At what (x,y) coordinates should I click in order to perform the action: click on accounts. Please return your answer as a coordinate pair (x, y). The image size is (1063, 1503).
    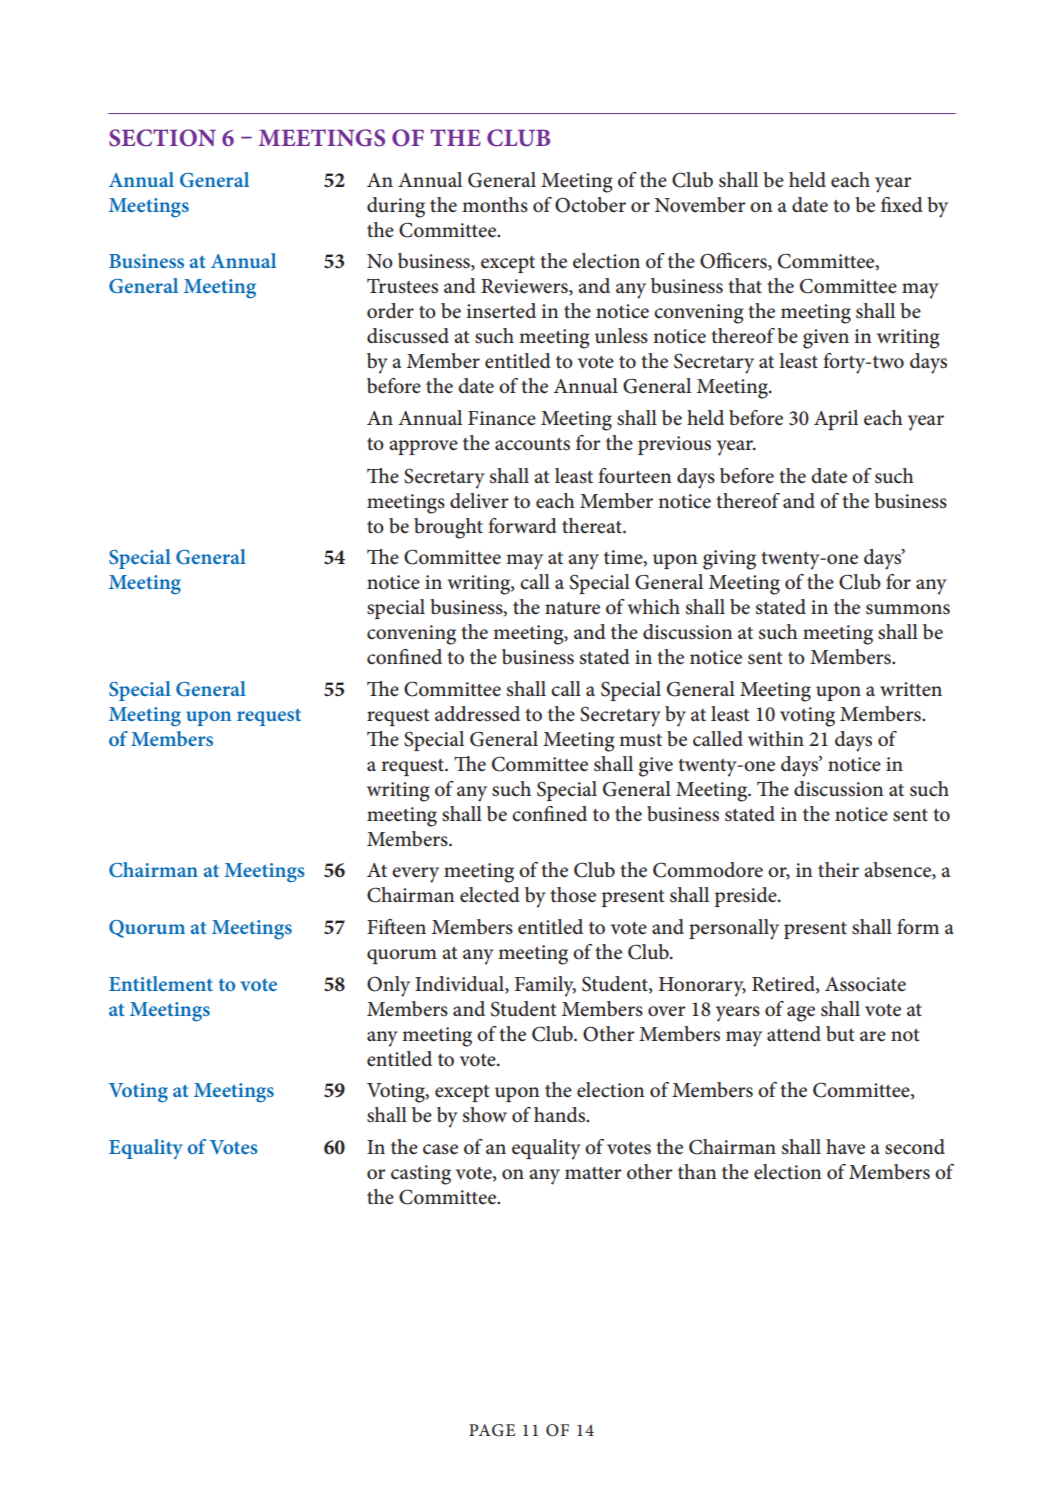
    Looking at the image, I should click on (532, 444).
